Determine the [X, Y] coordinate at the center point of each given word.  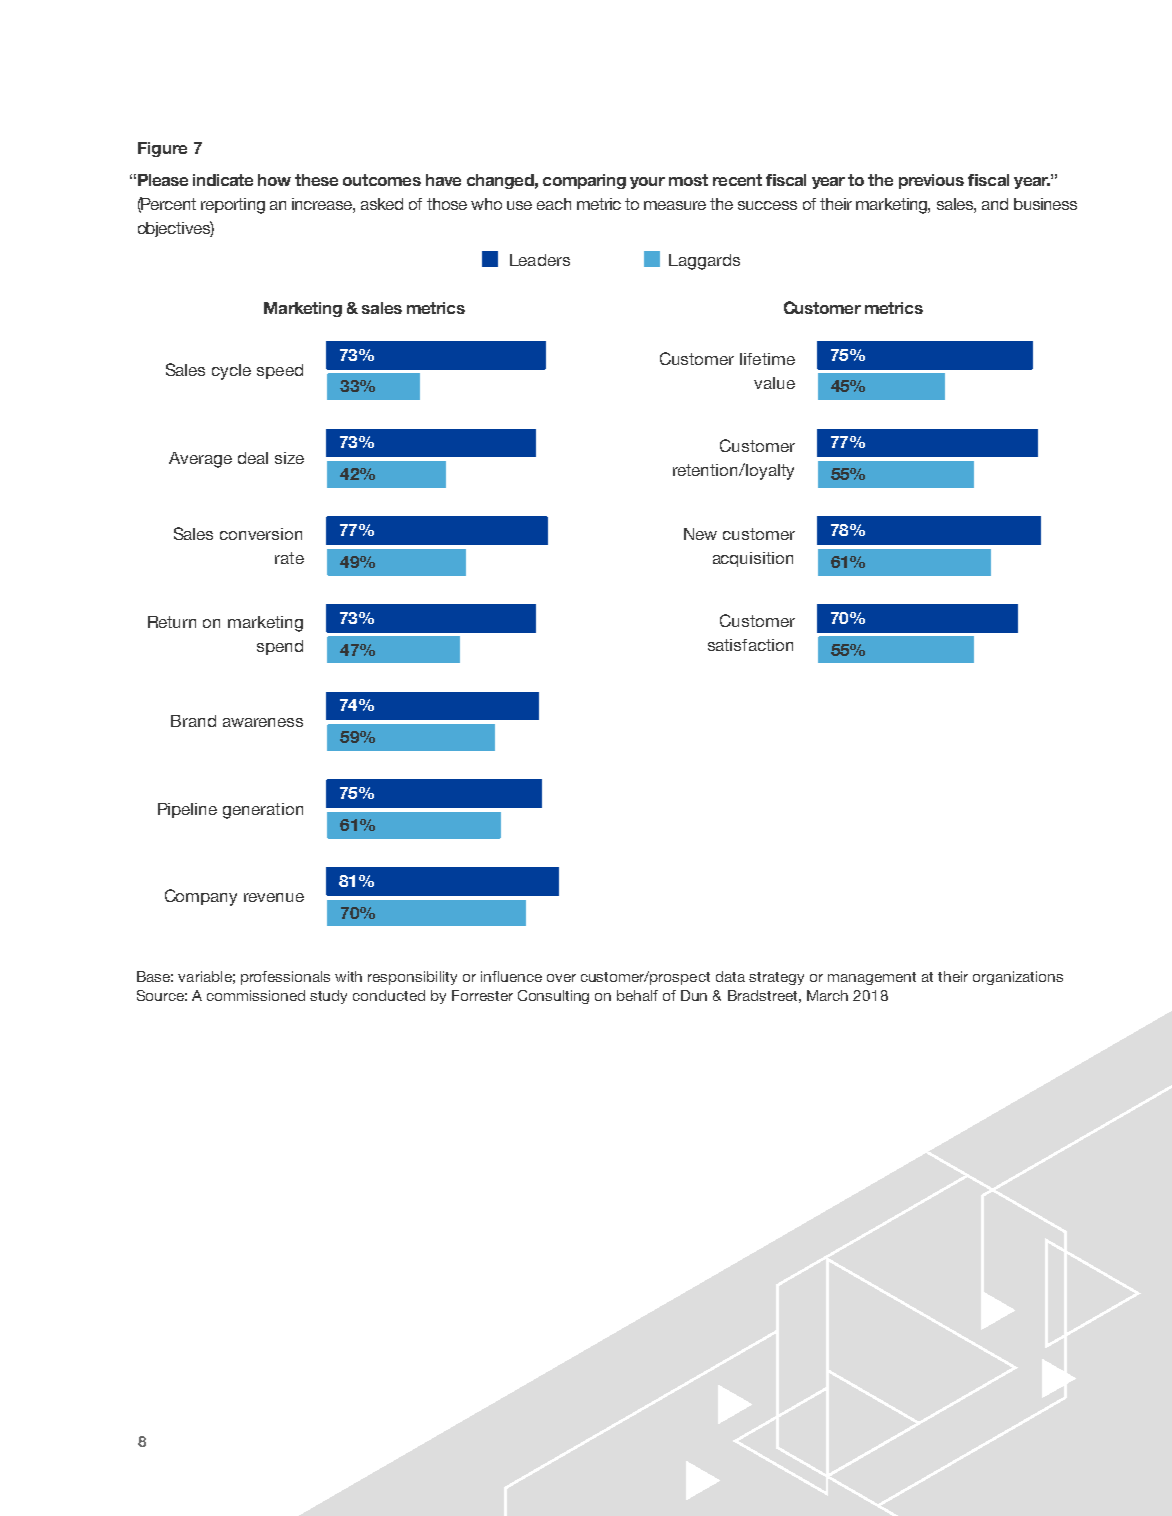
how [274, 180]
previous [931, 181]
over [561, 978]
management [872, 978]
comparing [584, 181]
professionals [285, 978]
